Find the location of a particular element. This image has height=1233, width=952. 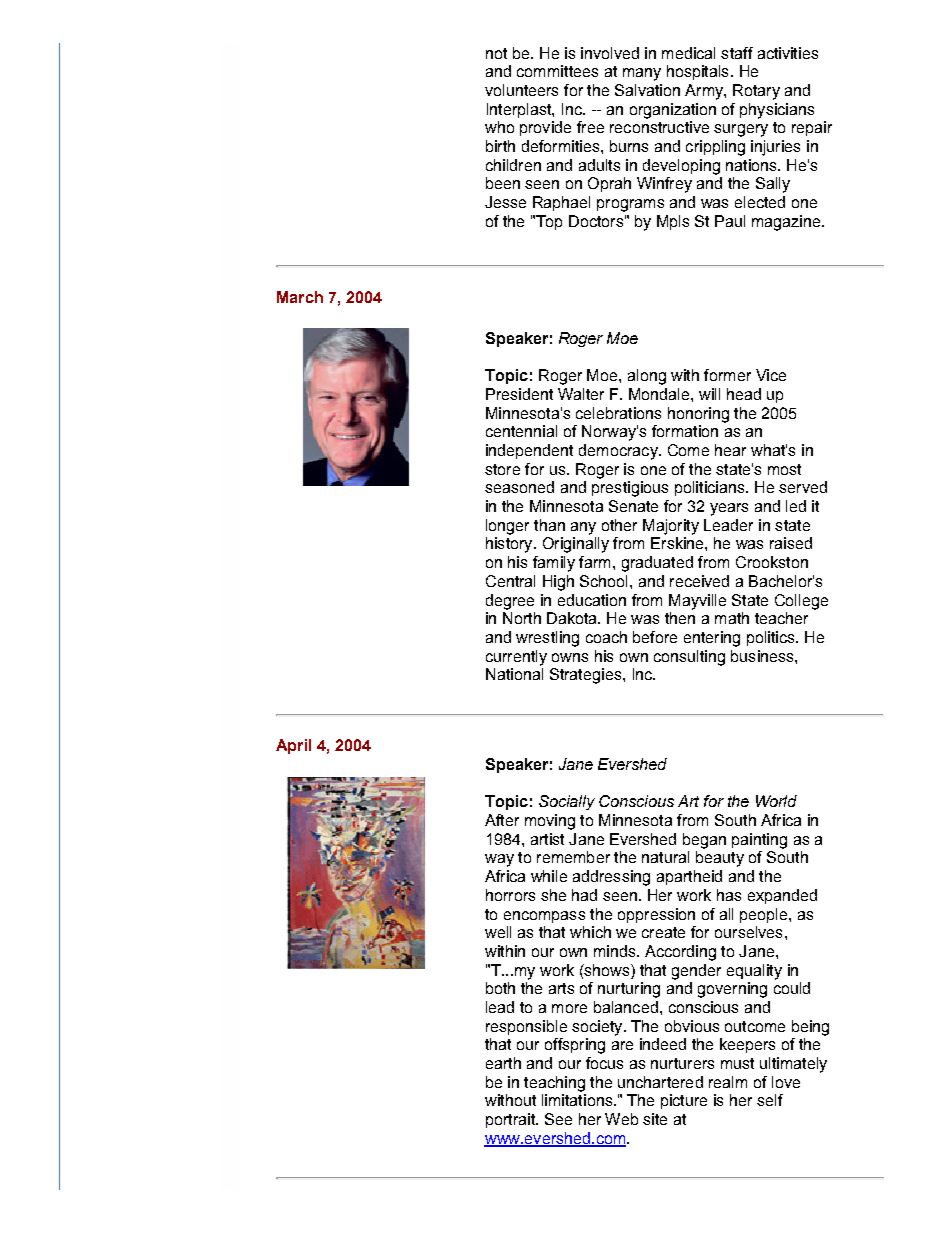

Rotary is located at coordinates (756, 92).
